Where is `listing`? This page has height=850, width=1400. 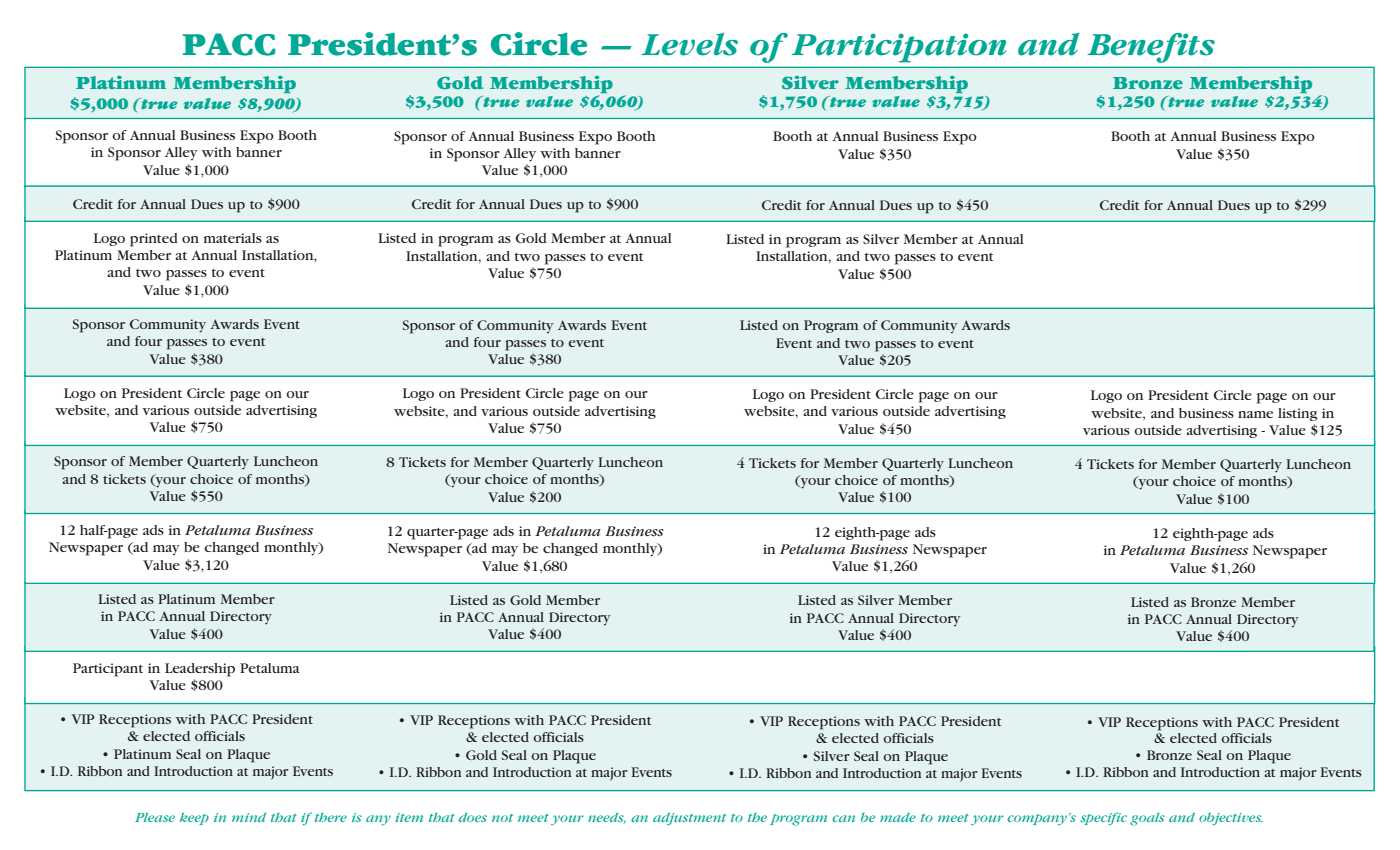 listing is located at coordinates (1297, 414).
